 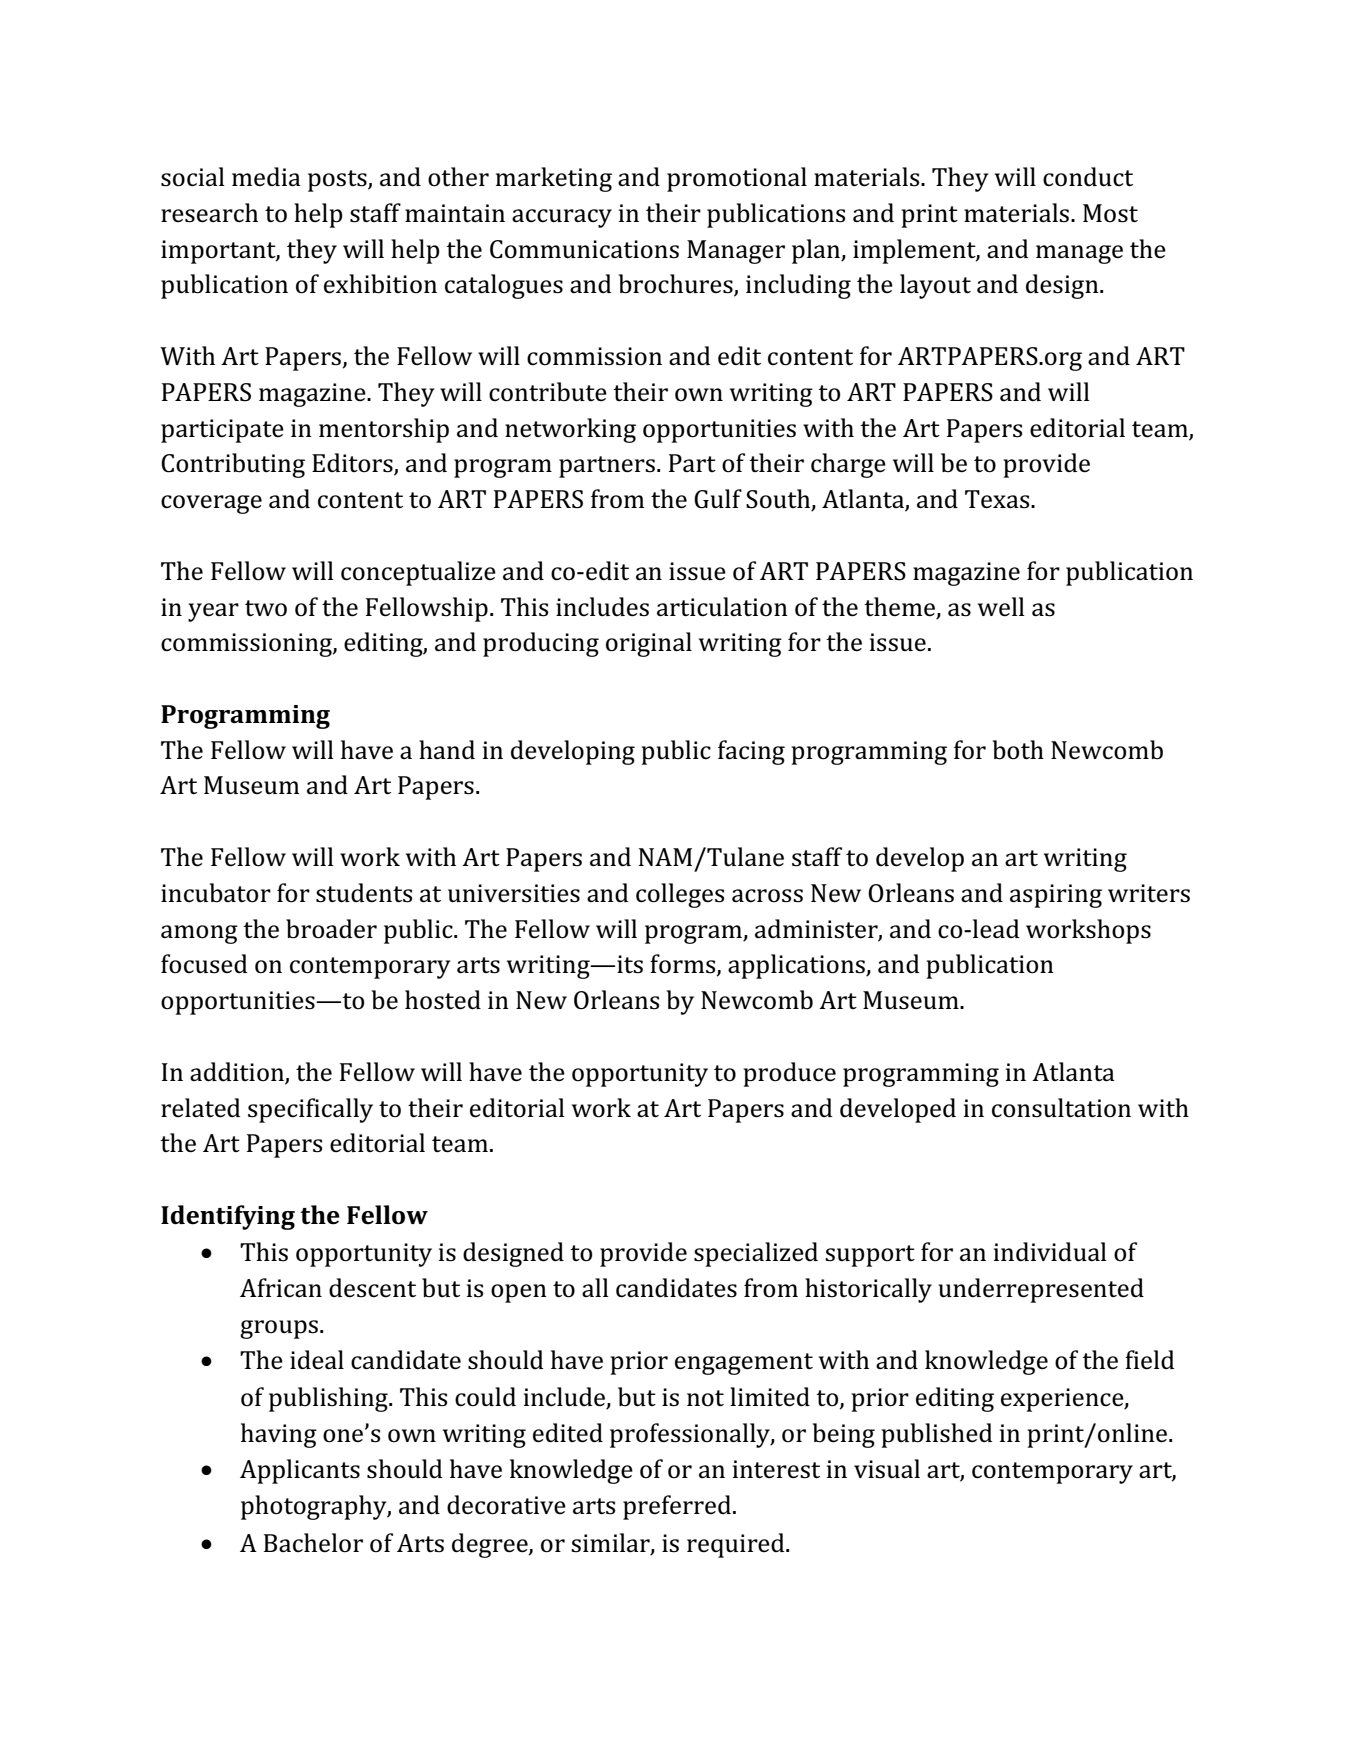 I want to click on promotional, so click(x=737, y=179).
